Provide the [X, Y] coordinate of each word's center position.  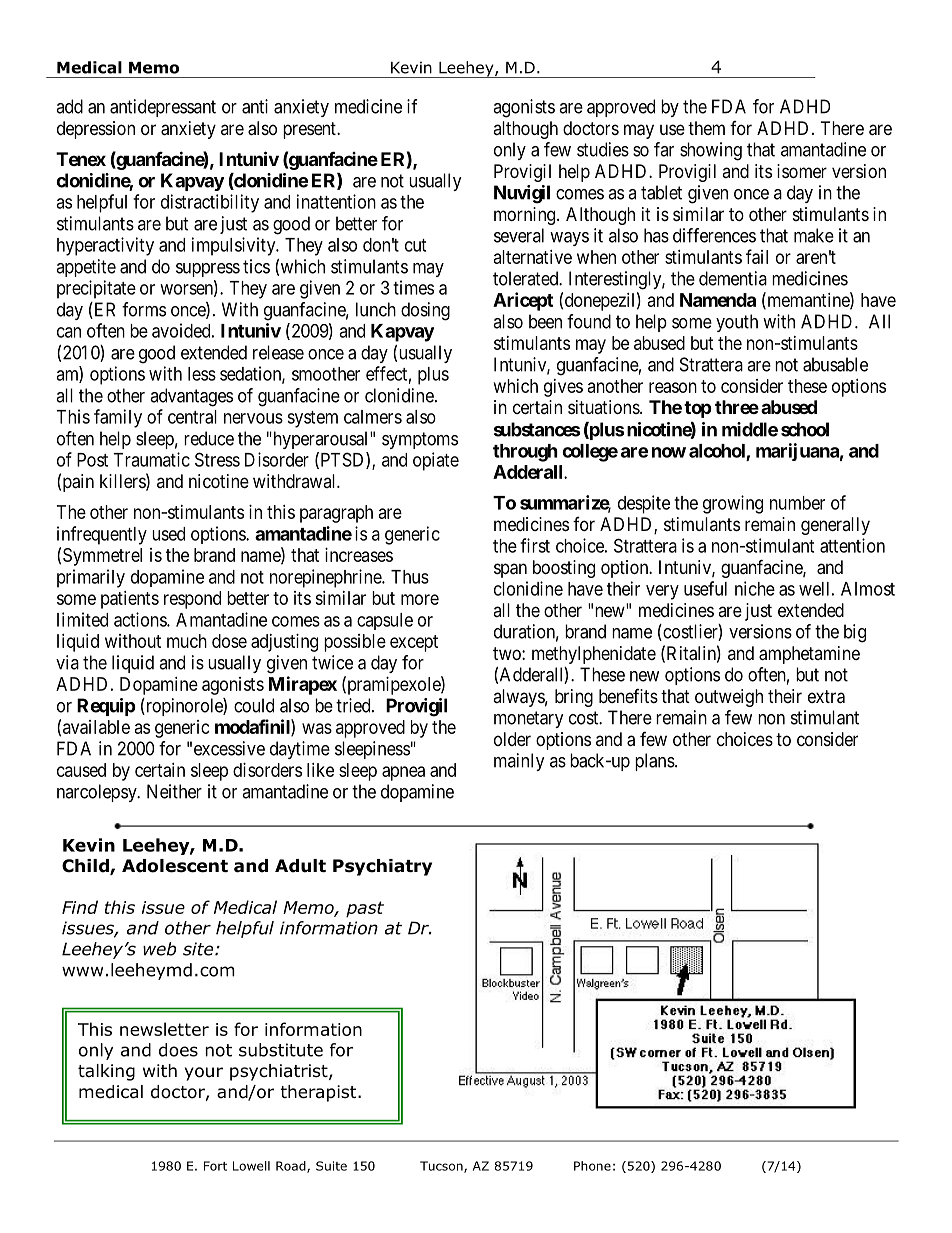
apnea [403, 773]
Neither [174, 791]
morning [526, 216]
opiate [436, 461]
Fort [215, 1166]
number [797, 503]
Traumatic [151, 459]
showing [711, 151]
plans [655, 762]
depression [96, 130]
